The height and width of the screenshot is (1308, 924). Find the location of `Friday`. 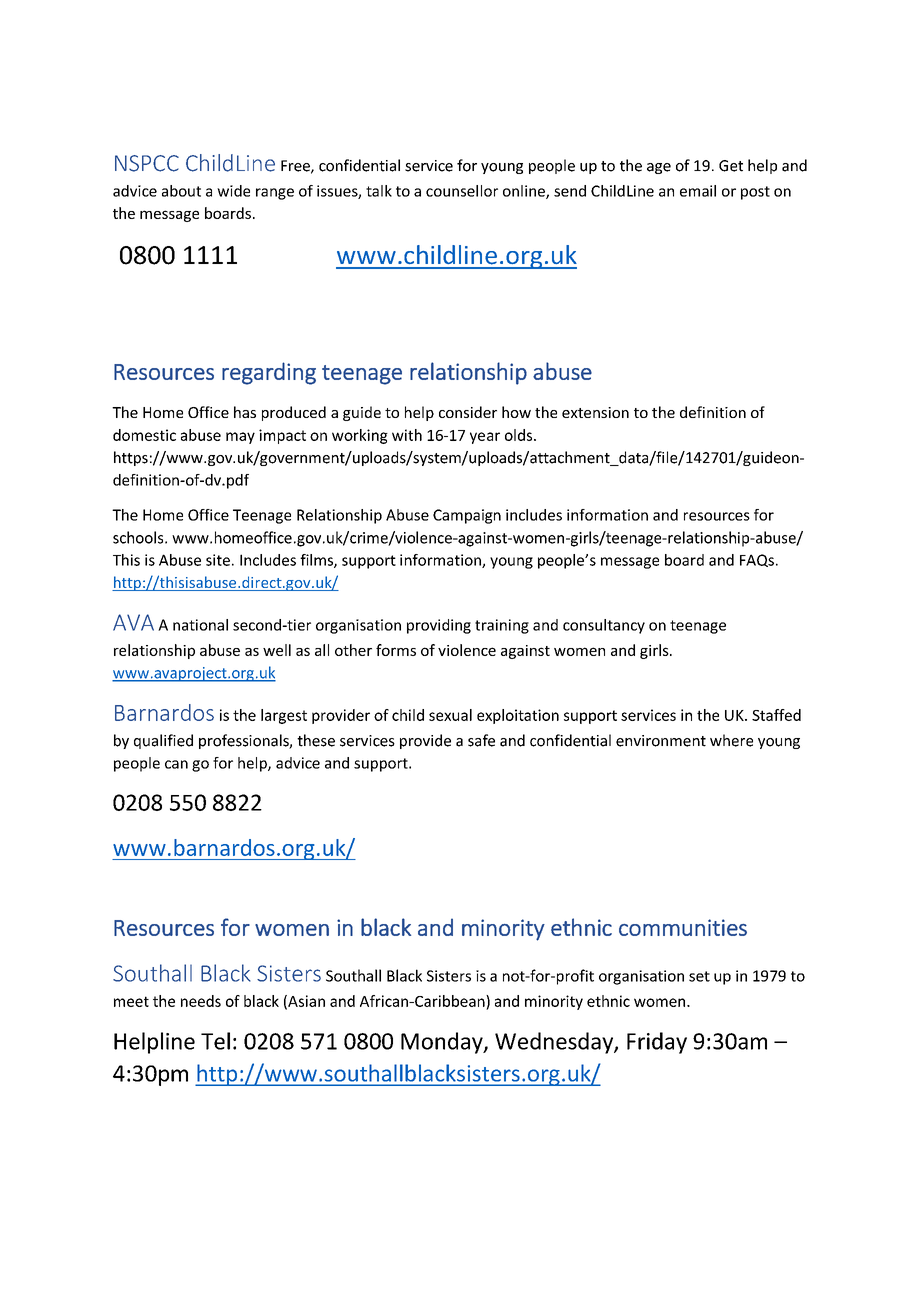

Friday is located at coordinates (657, 1043).
